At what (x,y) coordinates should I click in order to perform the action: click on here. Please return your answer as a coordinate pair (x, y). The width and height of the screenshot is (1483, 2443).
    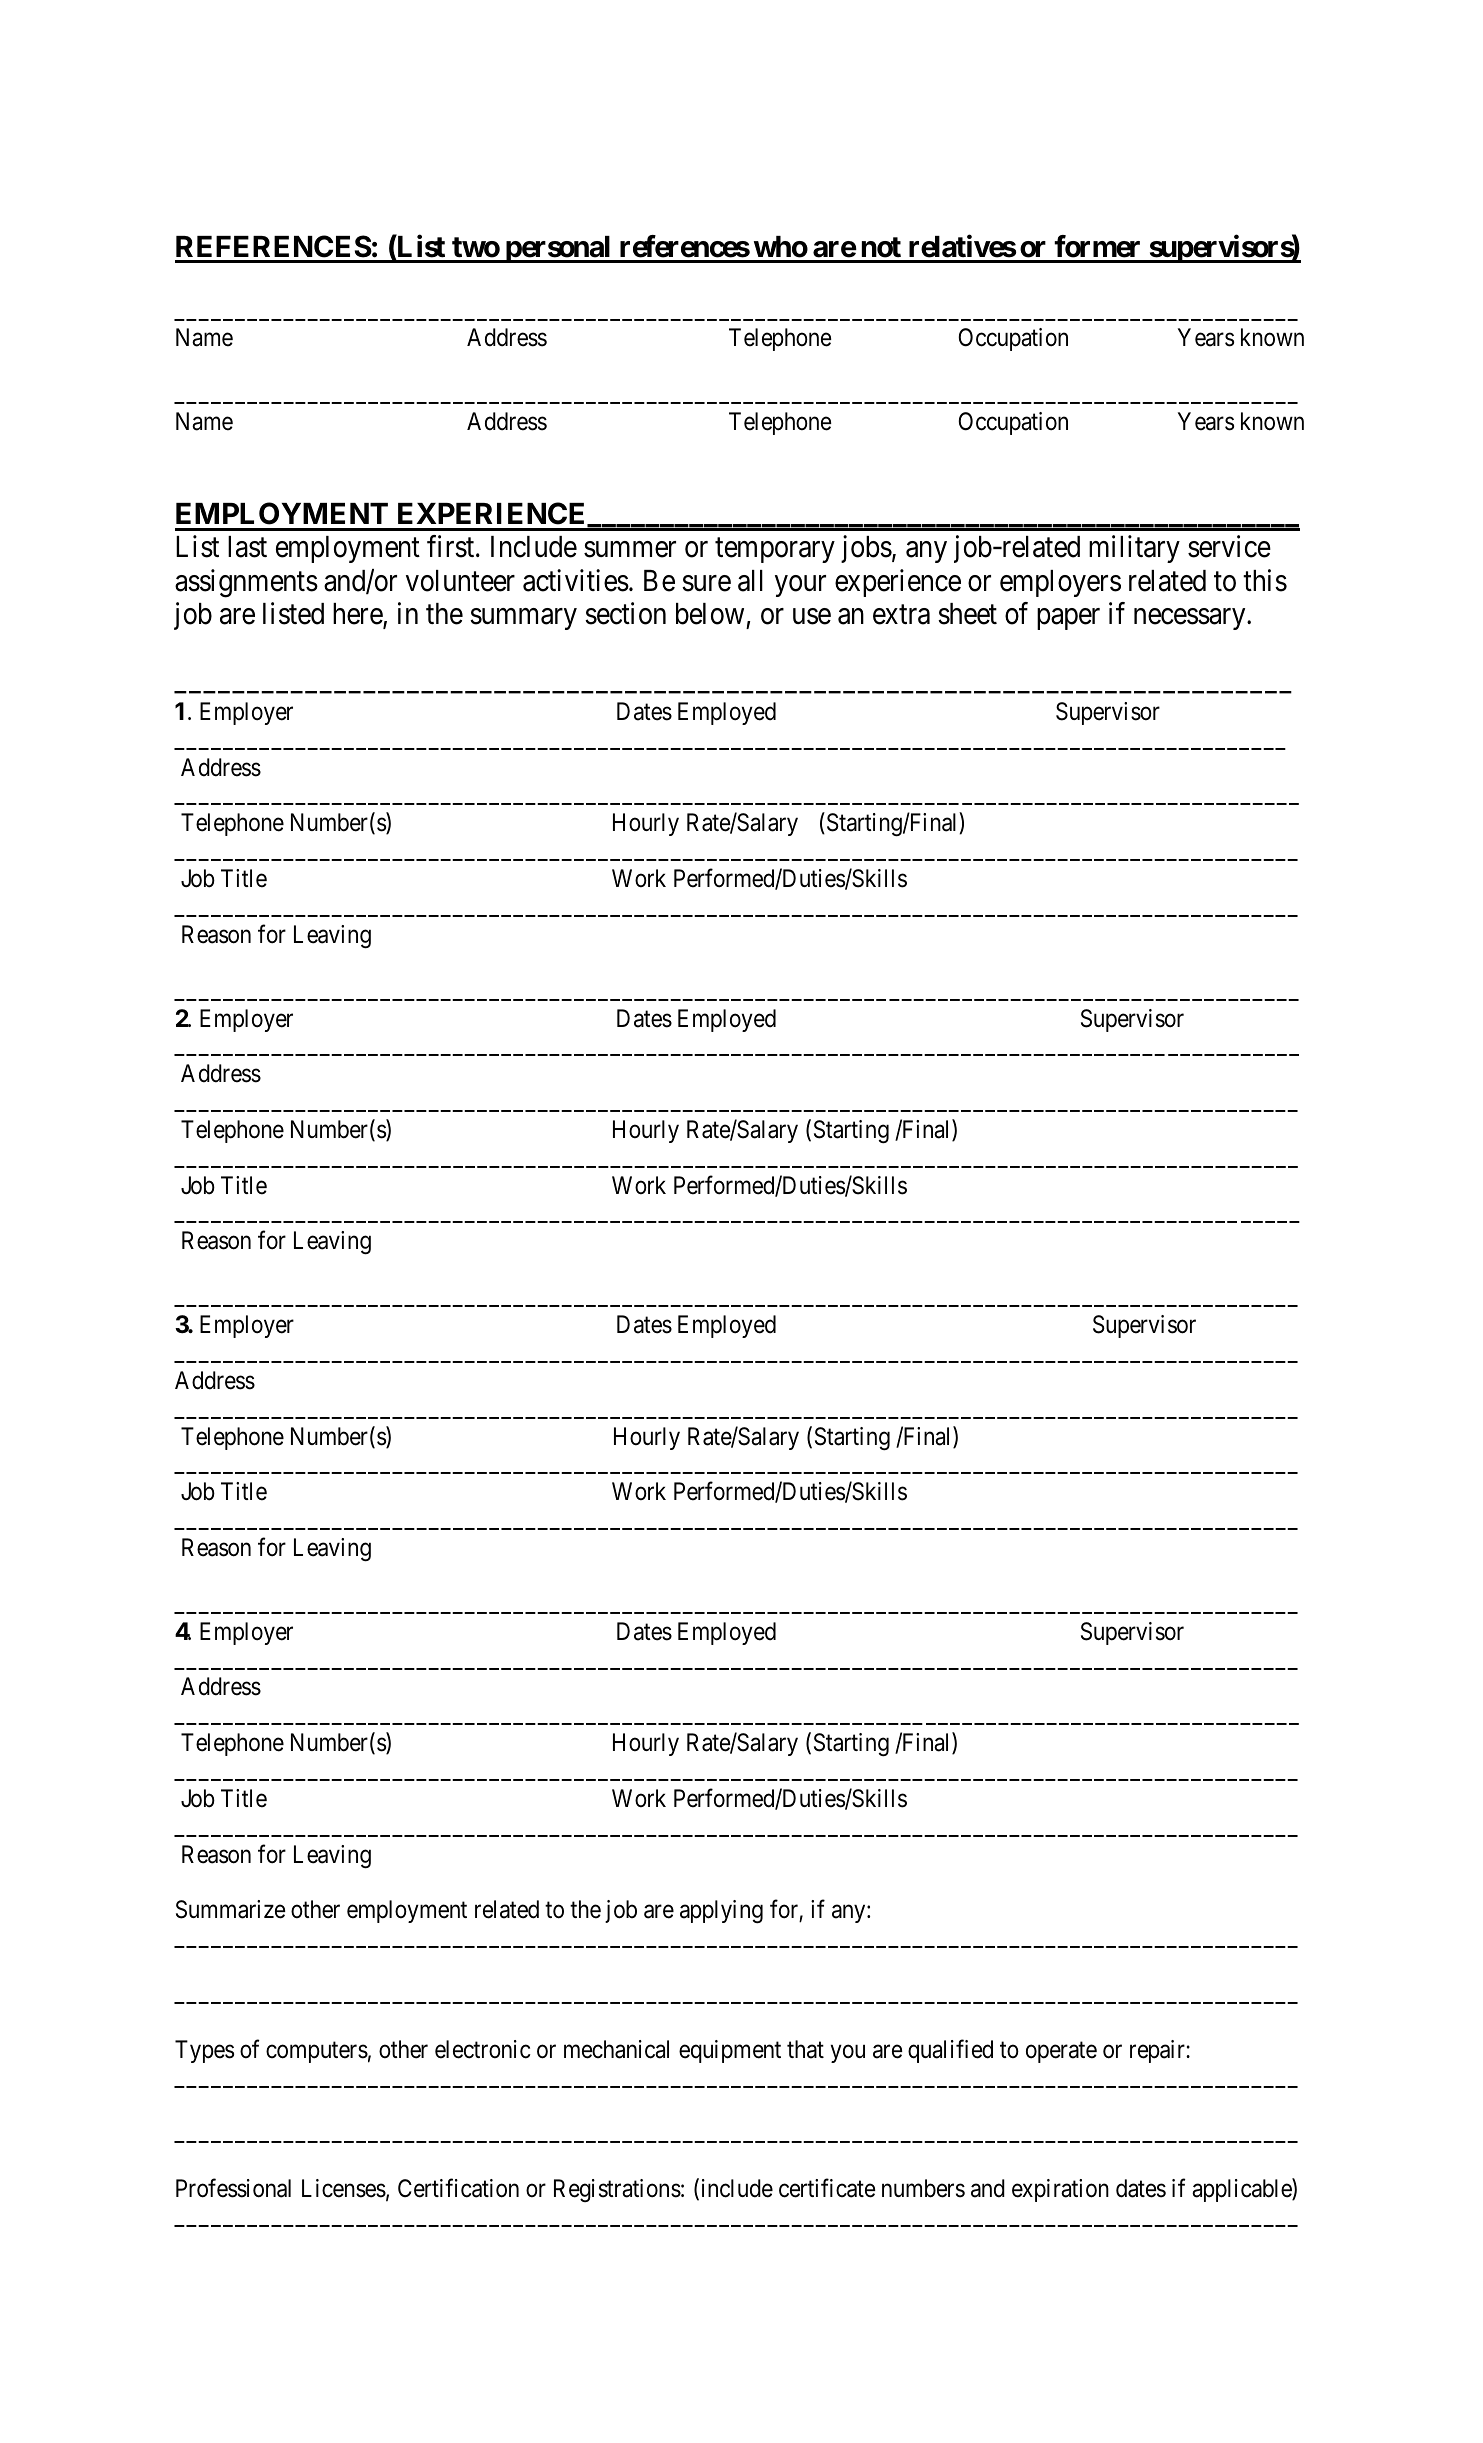
    Looking at the image, I should click on (358, 615).
